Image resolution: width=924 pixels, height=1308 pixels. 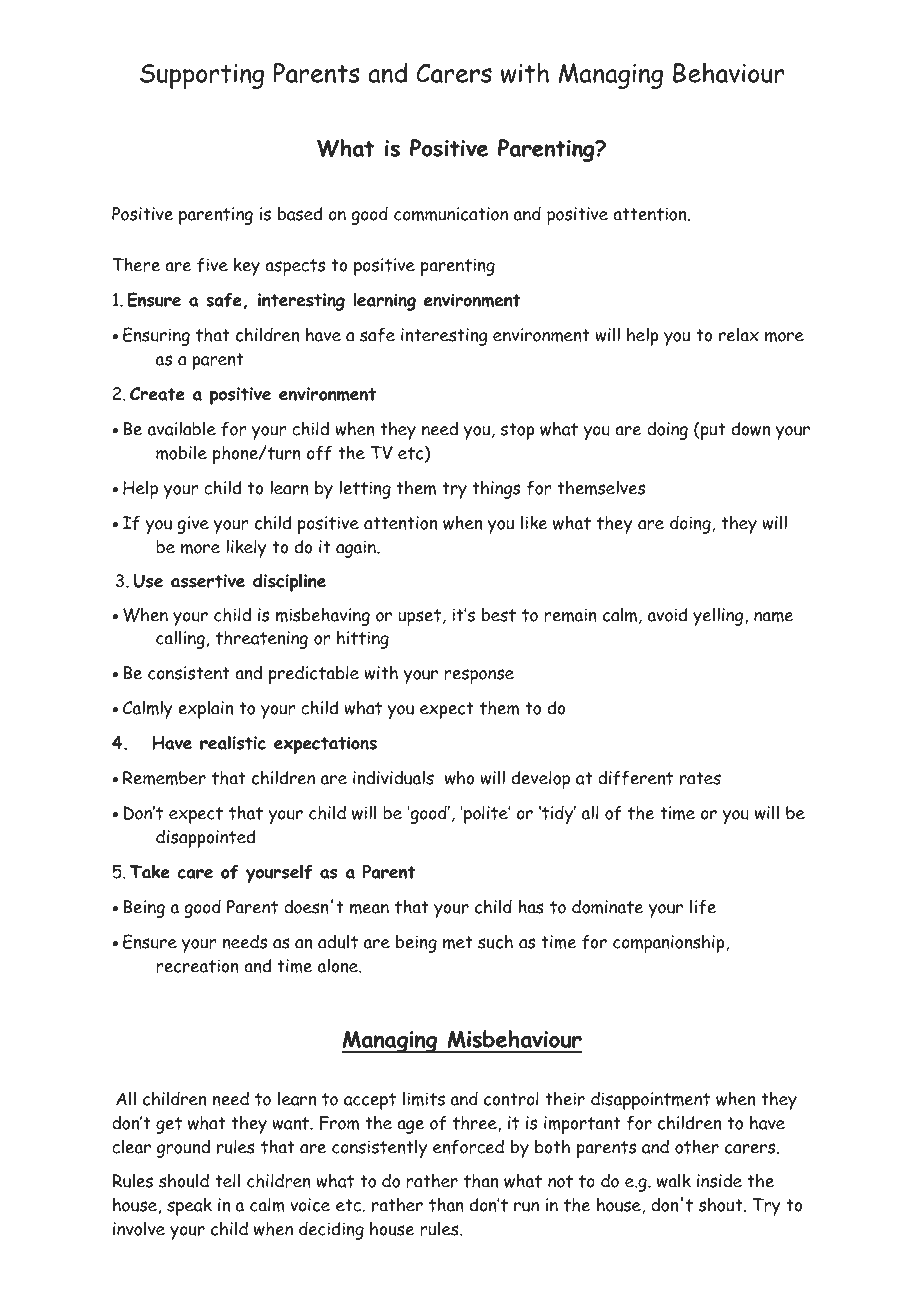 What do you see at coordinates (722, 1204) in the image?
I see `shout` at bounding box center [722, 1204].
